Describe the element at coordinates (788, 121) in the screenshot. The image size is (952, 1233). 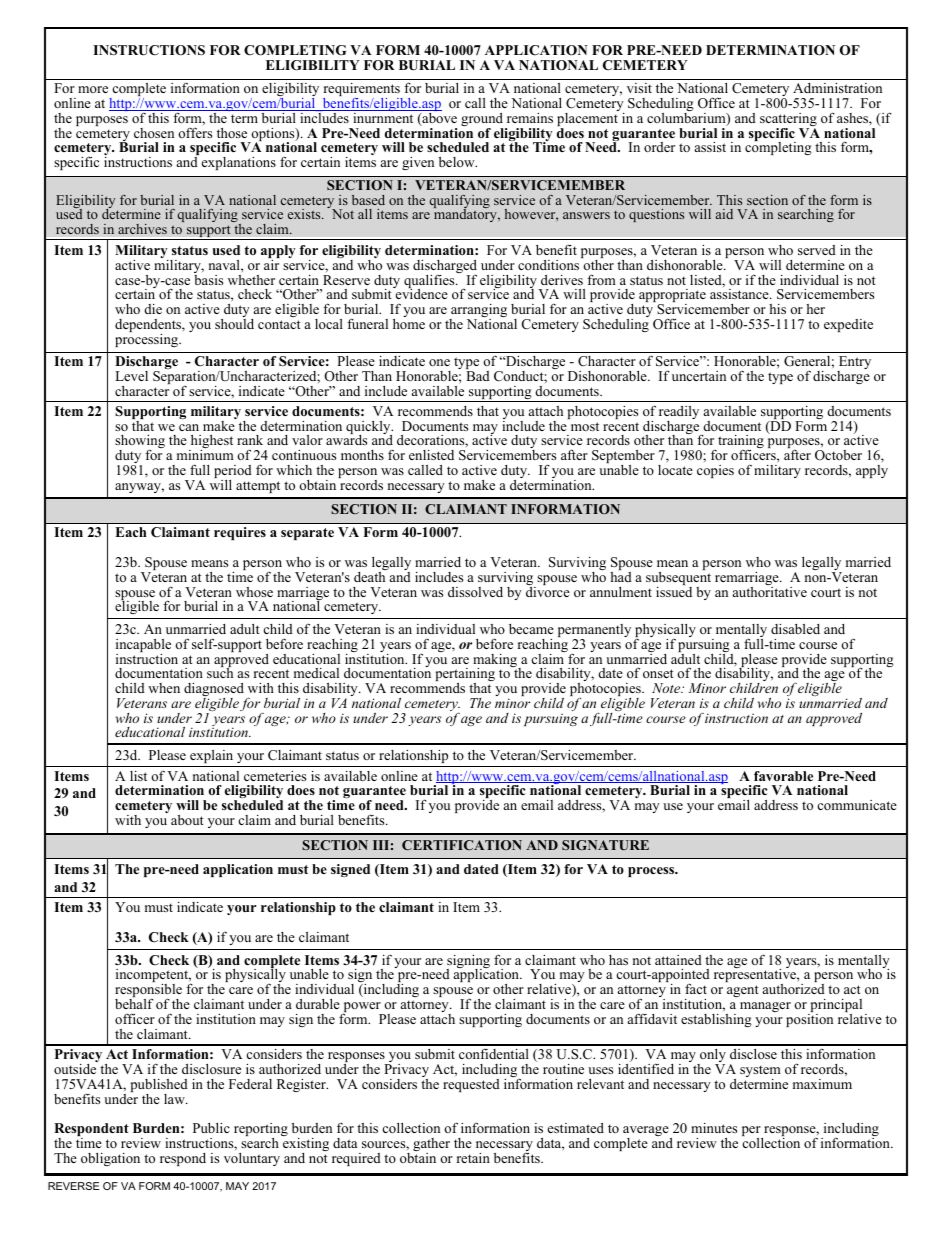
I see `scattering` at that location.
